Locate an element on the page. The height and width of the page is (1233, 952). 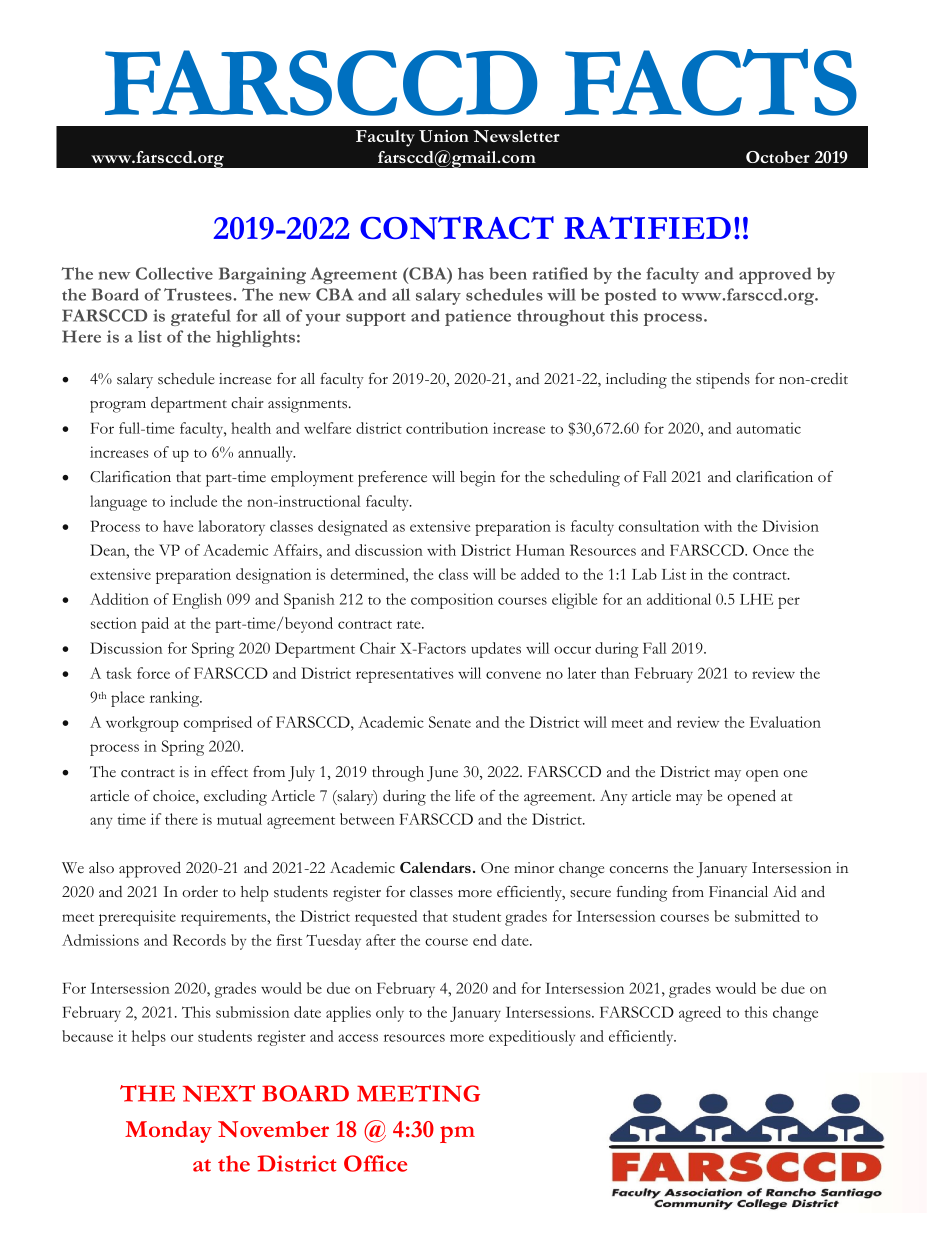
agreed is located at coordinates (700, 1014).
